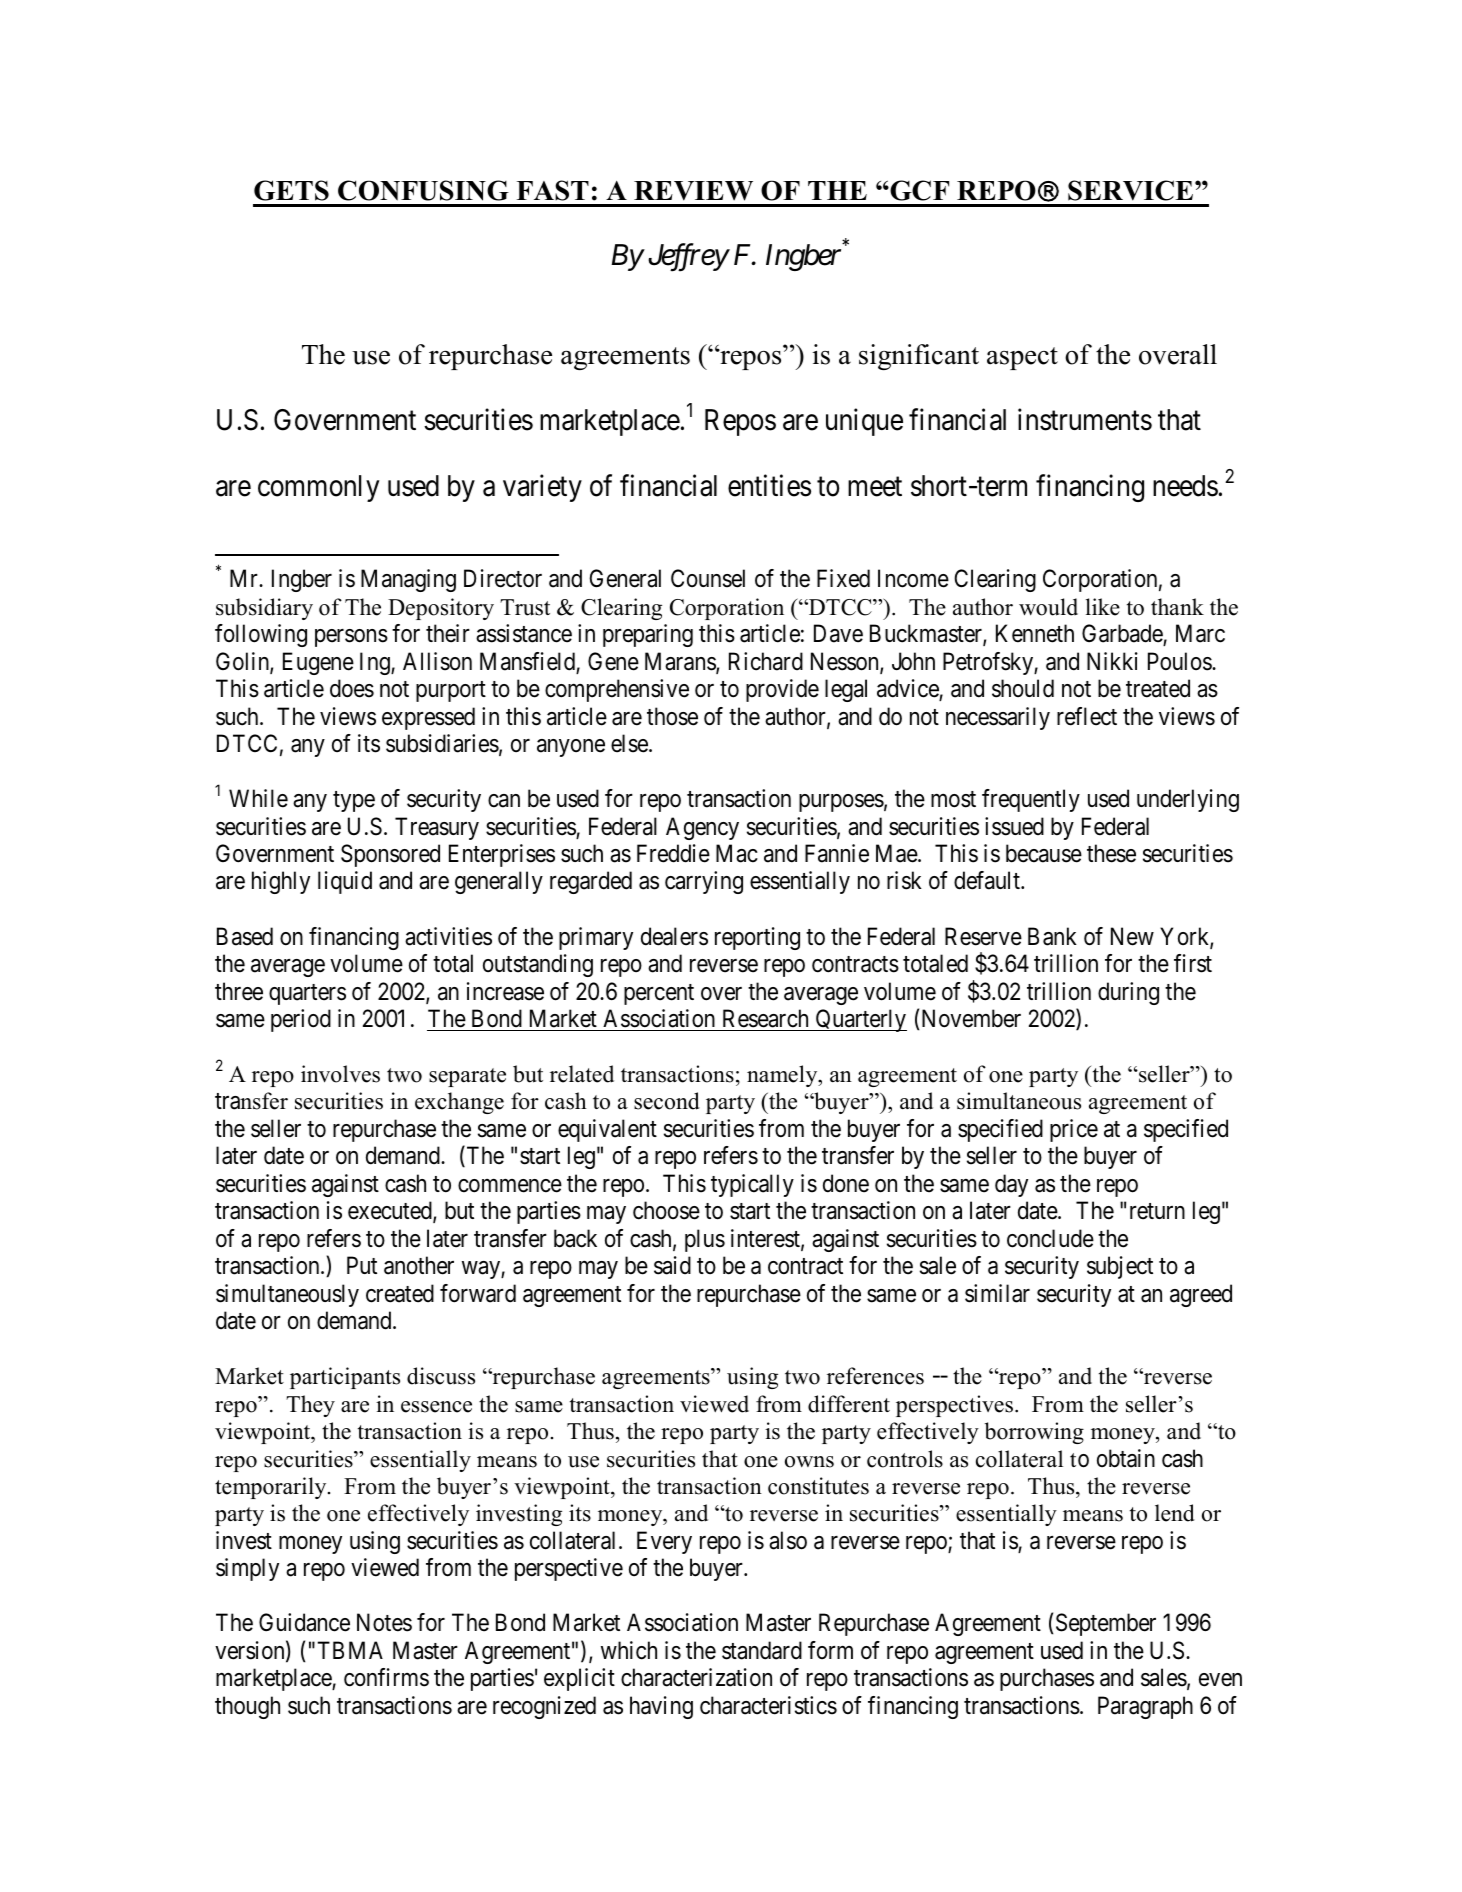  Describe the element at coordinates (1087, 716) in the screenshot. I see `reflect` at that location.
